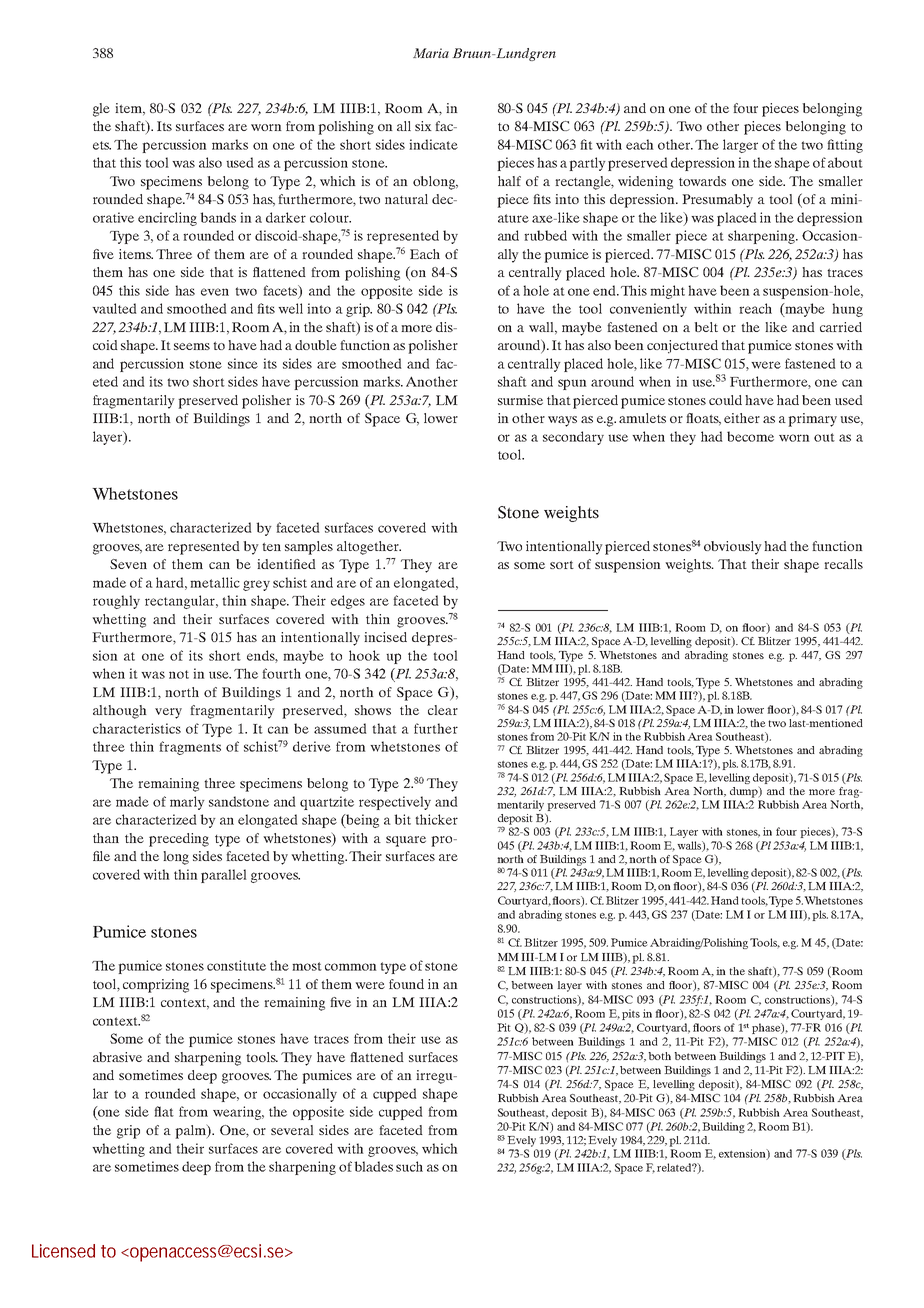  Describe the element at coordinates (431, 53) in the document. I see `Maria` at that location.
